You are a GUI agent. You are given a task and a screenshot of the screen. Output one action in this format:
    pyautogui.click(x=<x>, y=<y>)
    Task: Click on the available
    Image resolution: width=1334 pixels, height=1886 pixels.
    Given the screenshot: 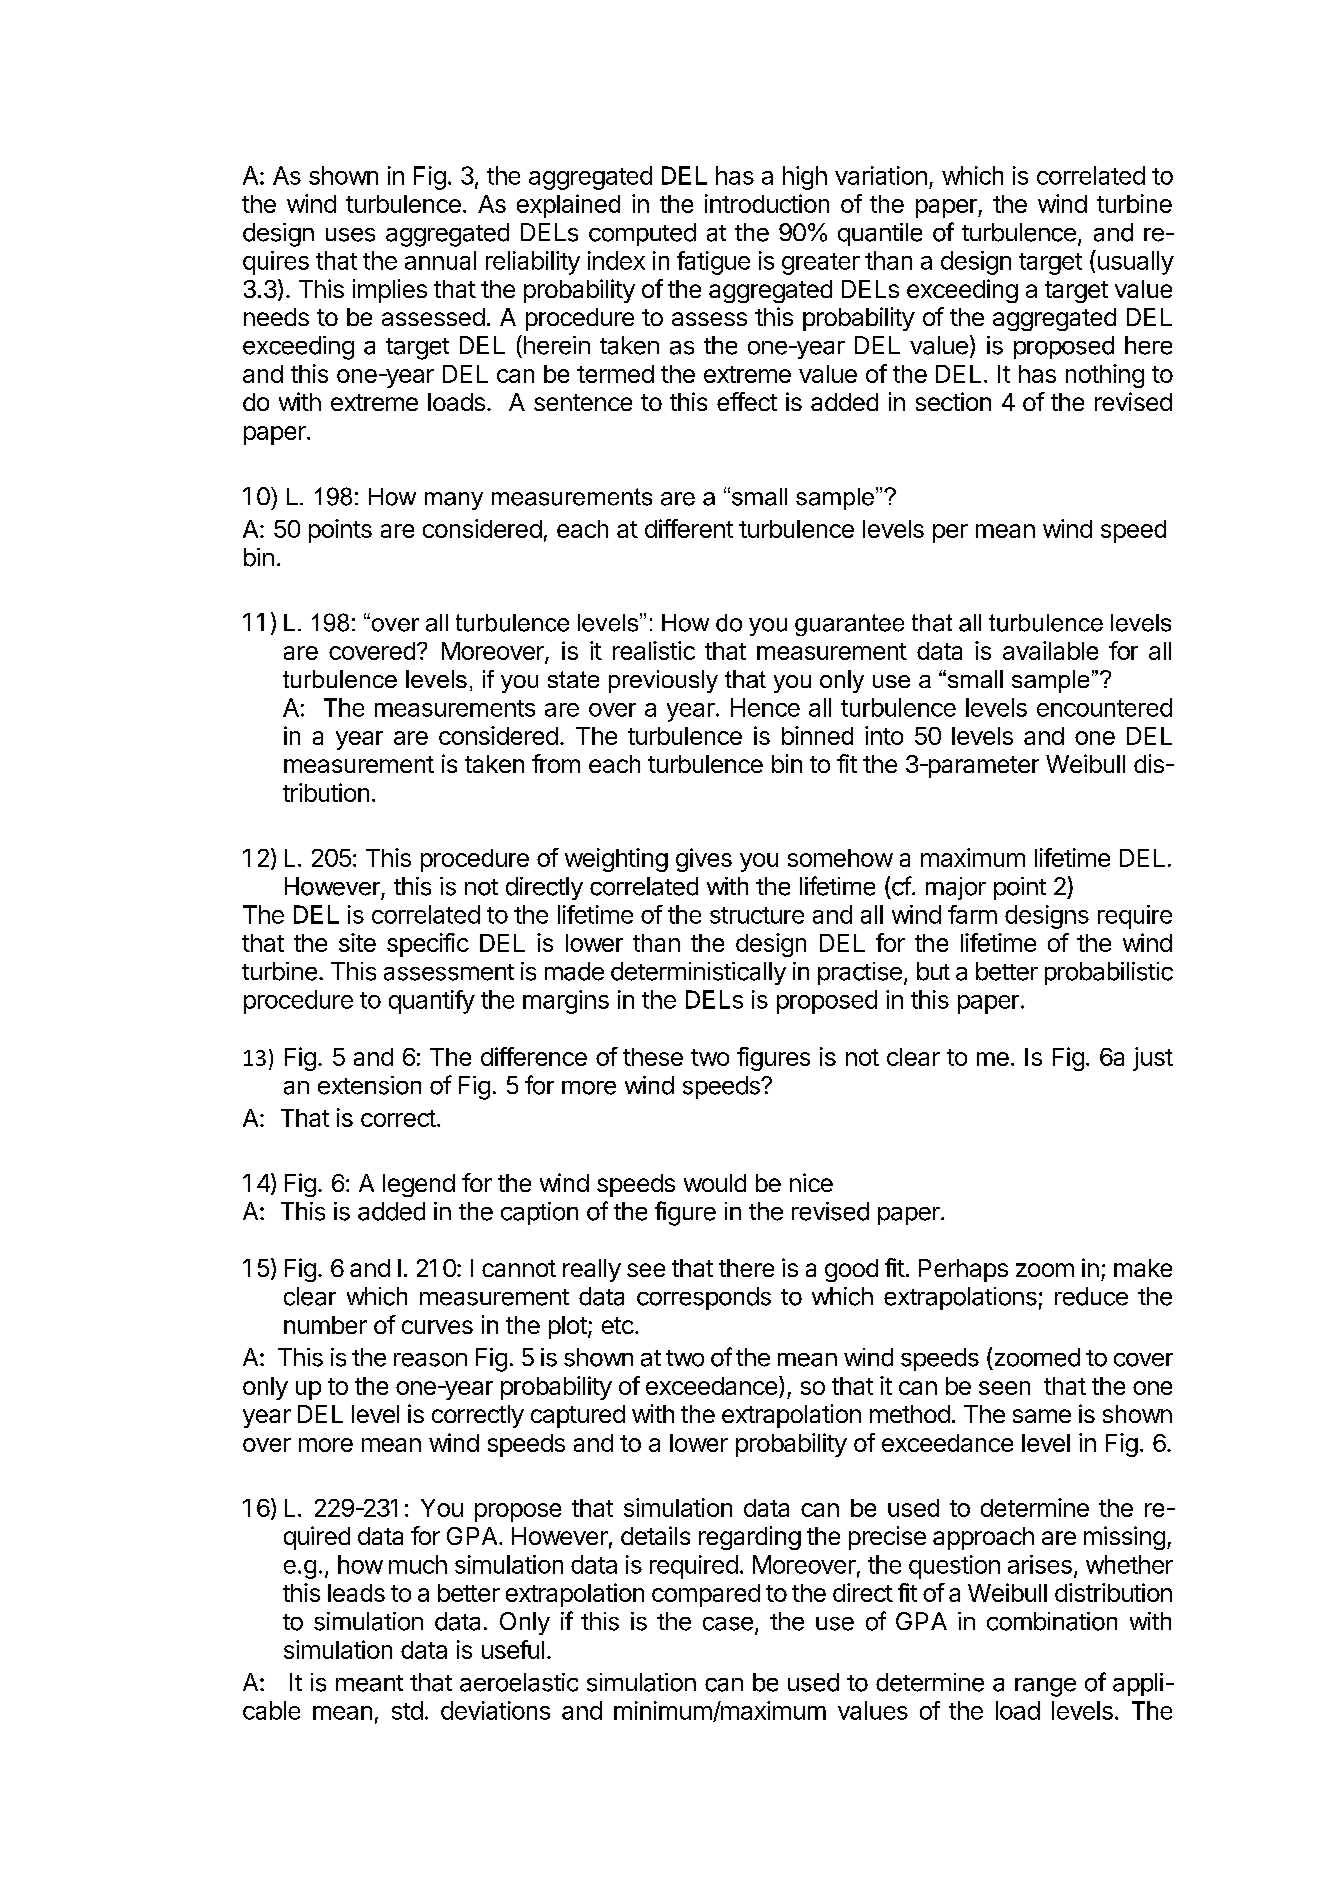 What is the action you would take?
    pyautogui.click(x=1050, y=650)
